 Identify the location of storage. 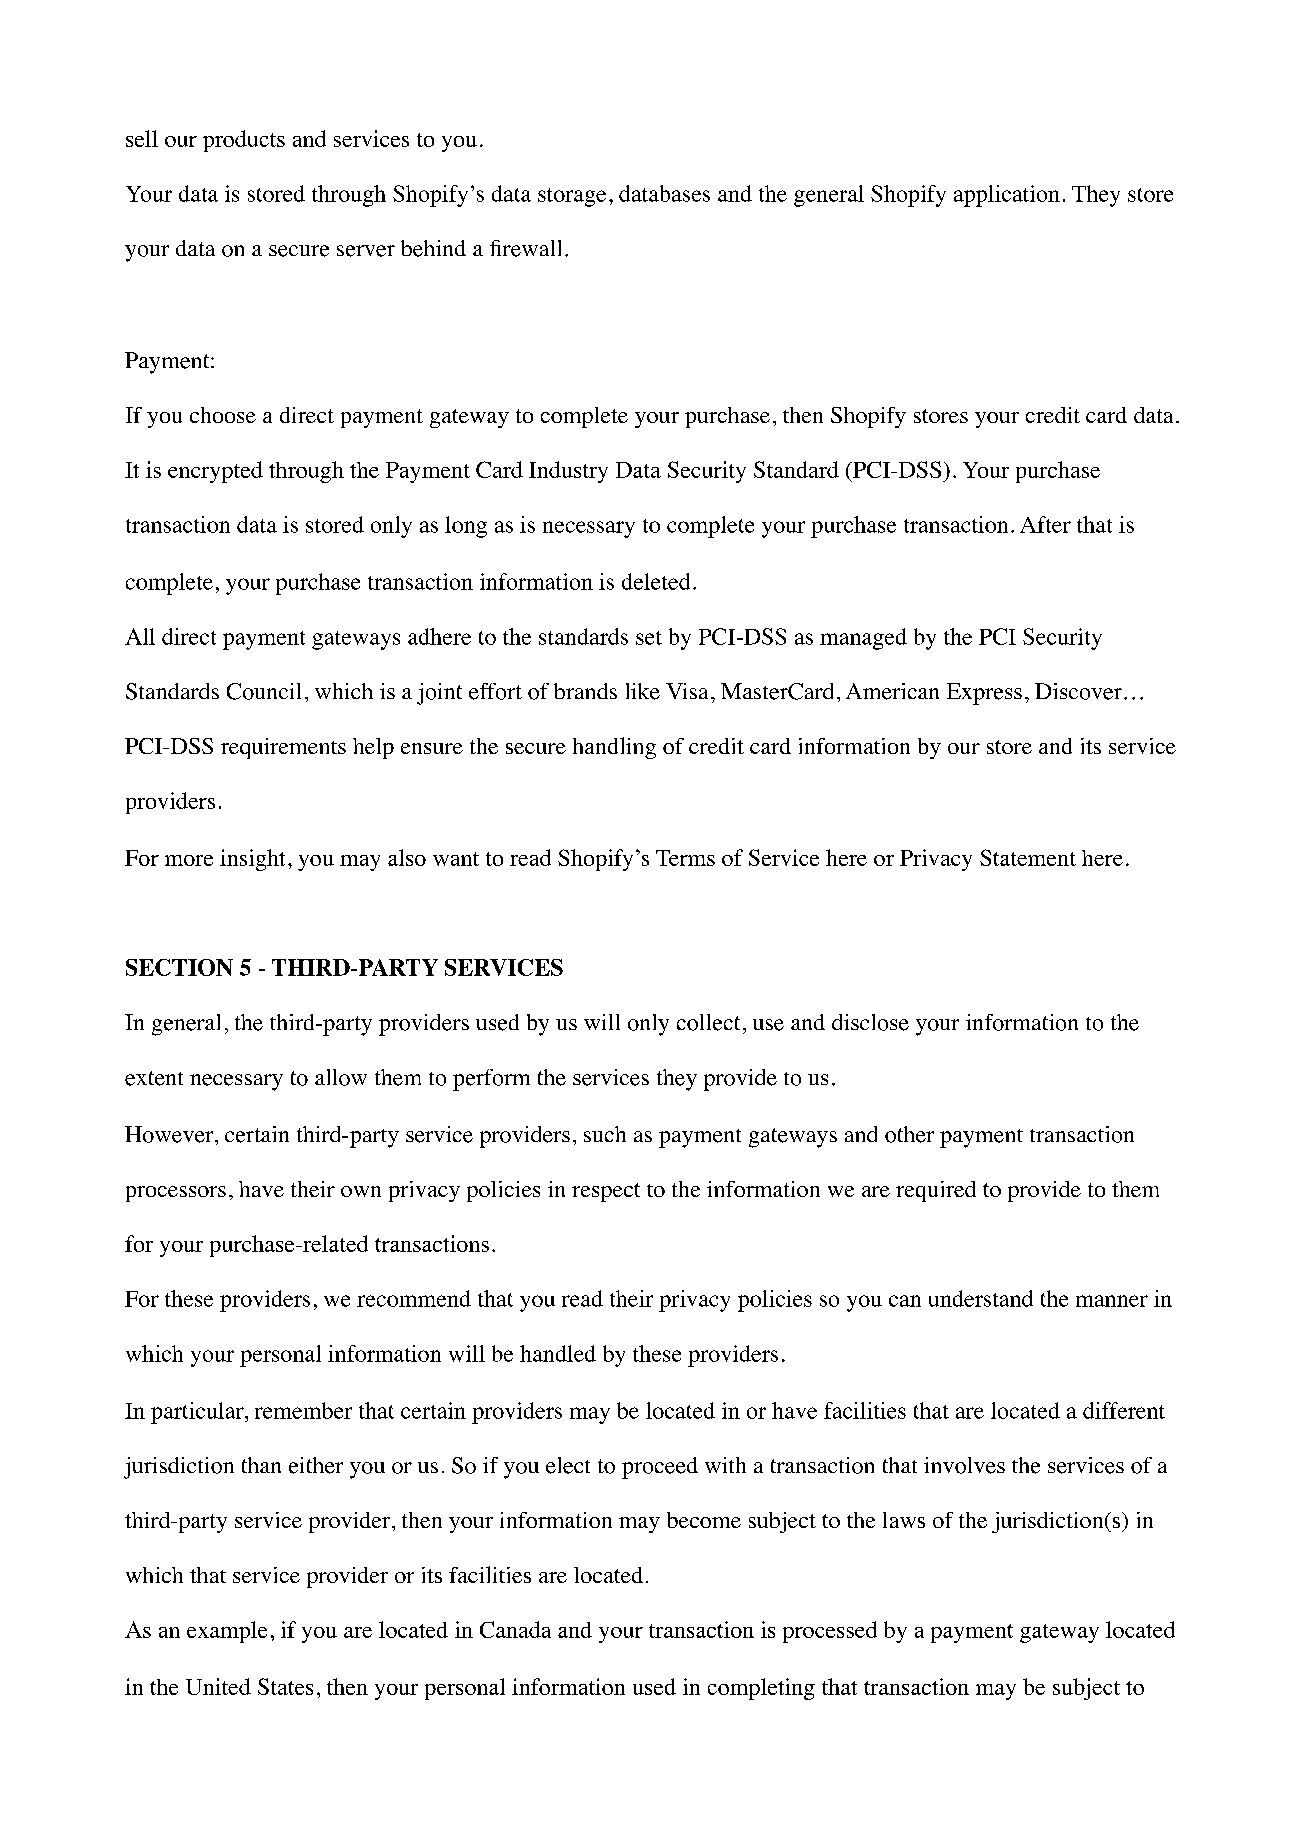
(572, 197).
